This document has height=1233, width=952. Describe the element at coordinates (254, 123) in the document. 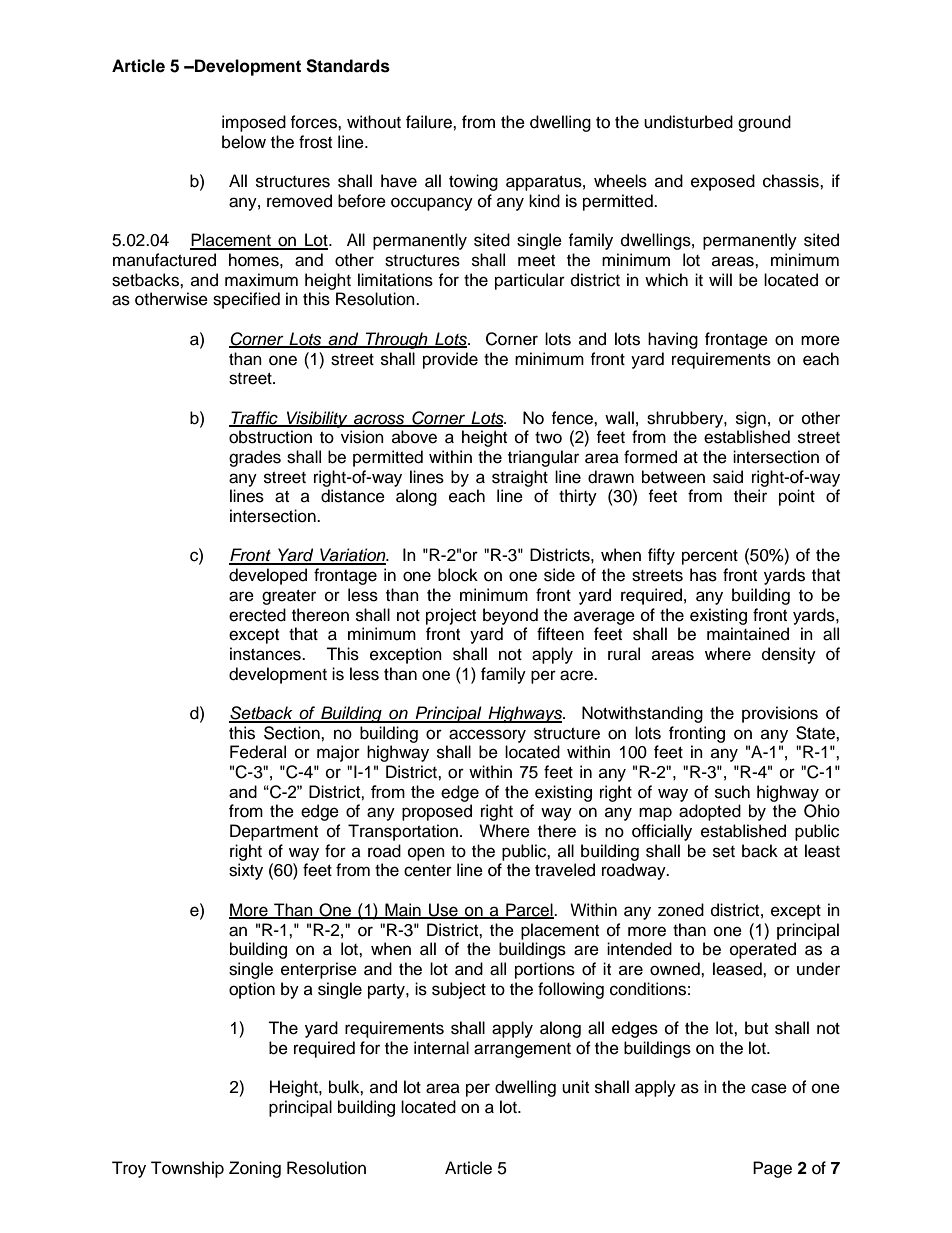

I see `imposed` at that location.
